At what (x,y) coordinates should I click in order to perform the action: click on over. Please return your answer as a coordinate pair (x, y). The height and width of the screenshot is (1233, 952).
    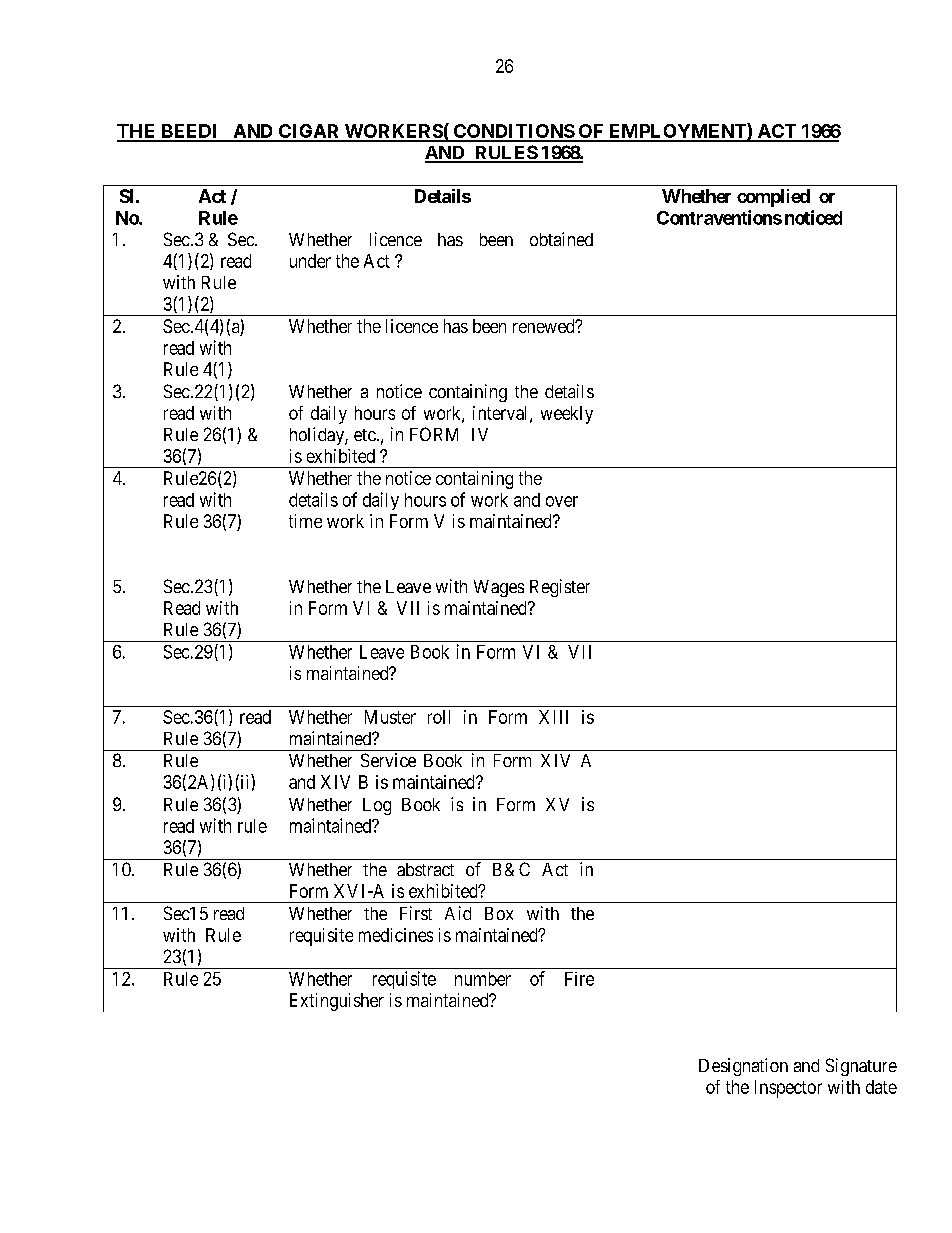
    Looking at the image, I should click on (562, 501).
